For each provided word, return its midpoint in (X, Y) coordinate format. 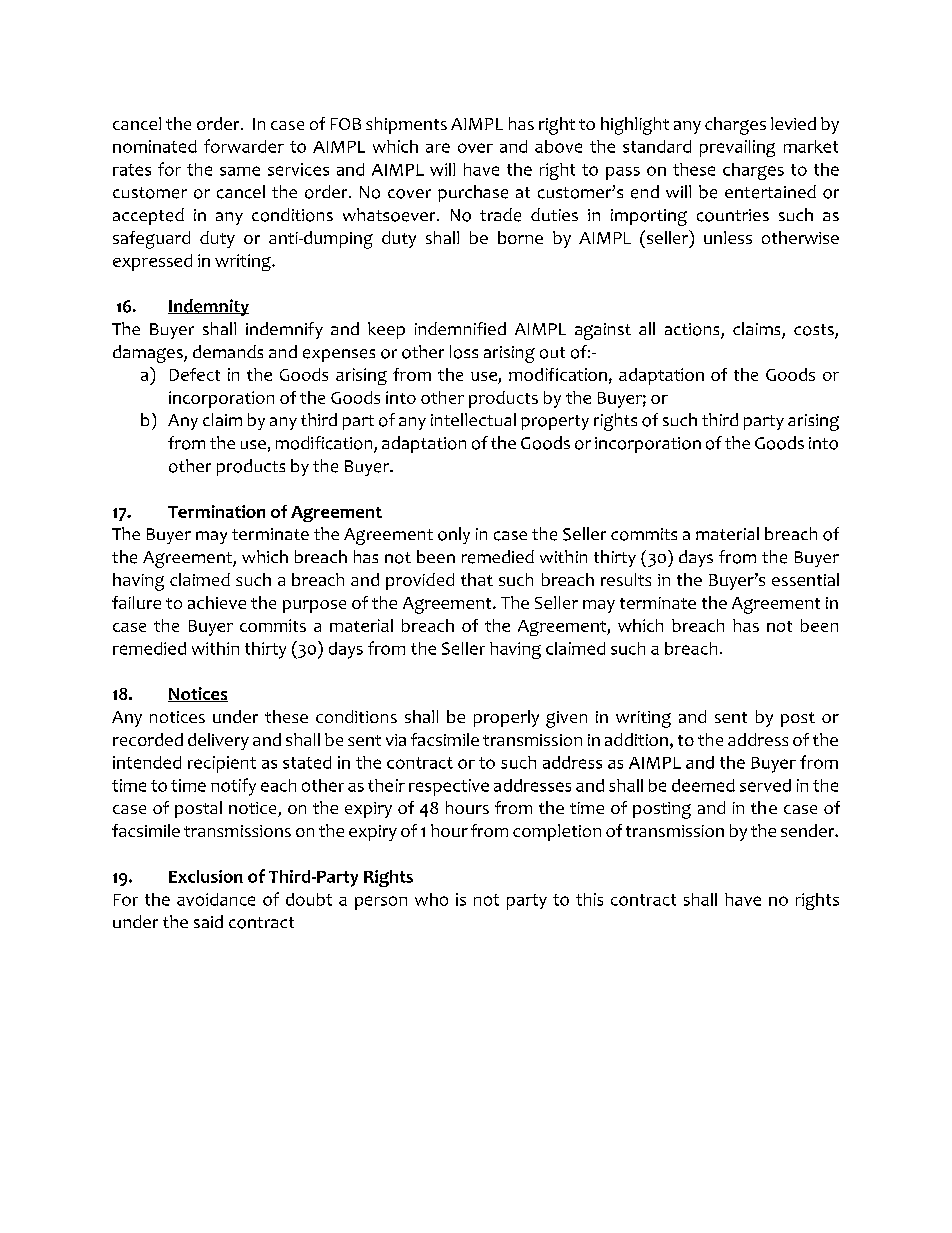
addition (636, 739)
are (438, 148)
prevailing (737, 148)
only (454, 535)
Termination (216, 511)
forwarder (244, 146)
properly (506, 718)
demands (228, 351)
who (431, 899)
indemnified (460, 328)
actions (693, 330)
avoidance (216, 899)
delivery (218, 741)
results (626, 579)
